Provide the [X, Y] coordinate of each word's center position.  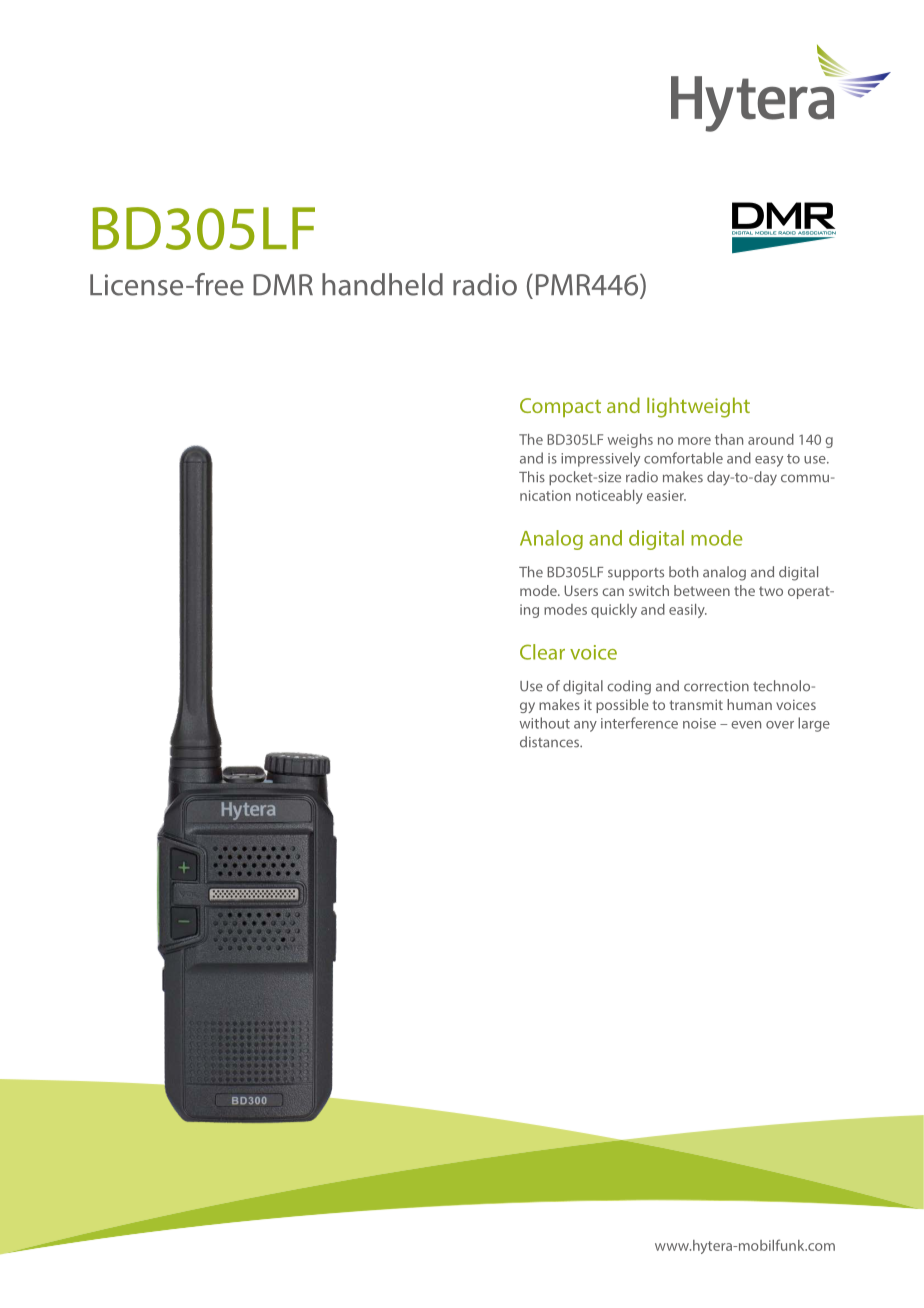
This [532, 477]
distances [551, 742]
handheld [382, 284]
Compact [560, 407]
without [544, 723]
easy [769, 461]
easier [666, 495]
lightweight [698, 407]
